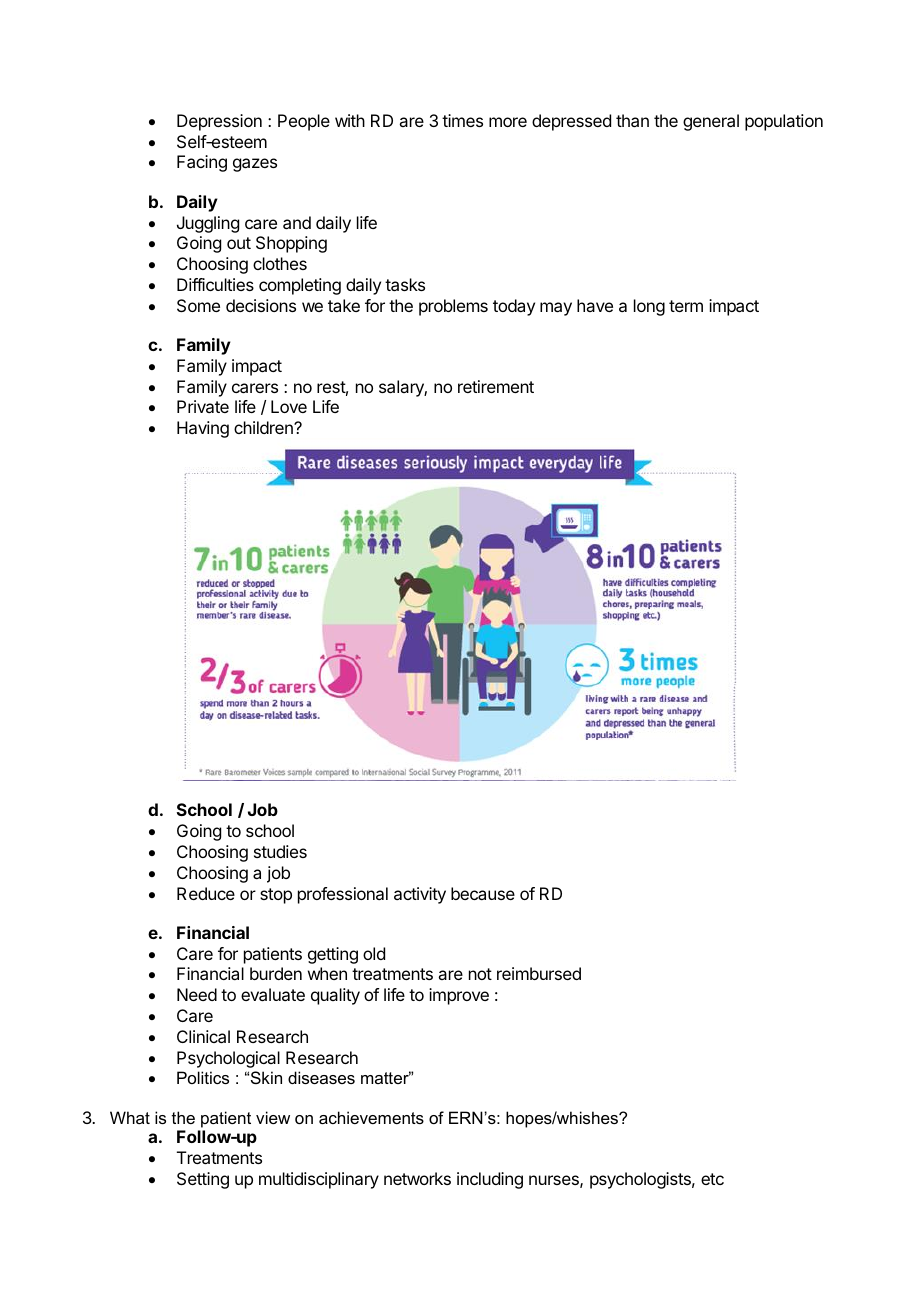  Describe the element at coordinates (203, 1180) in the page. I see `Setting` at that location.
